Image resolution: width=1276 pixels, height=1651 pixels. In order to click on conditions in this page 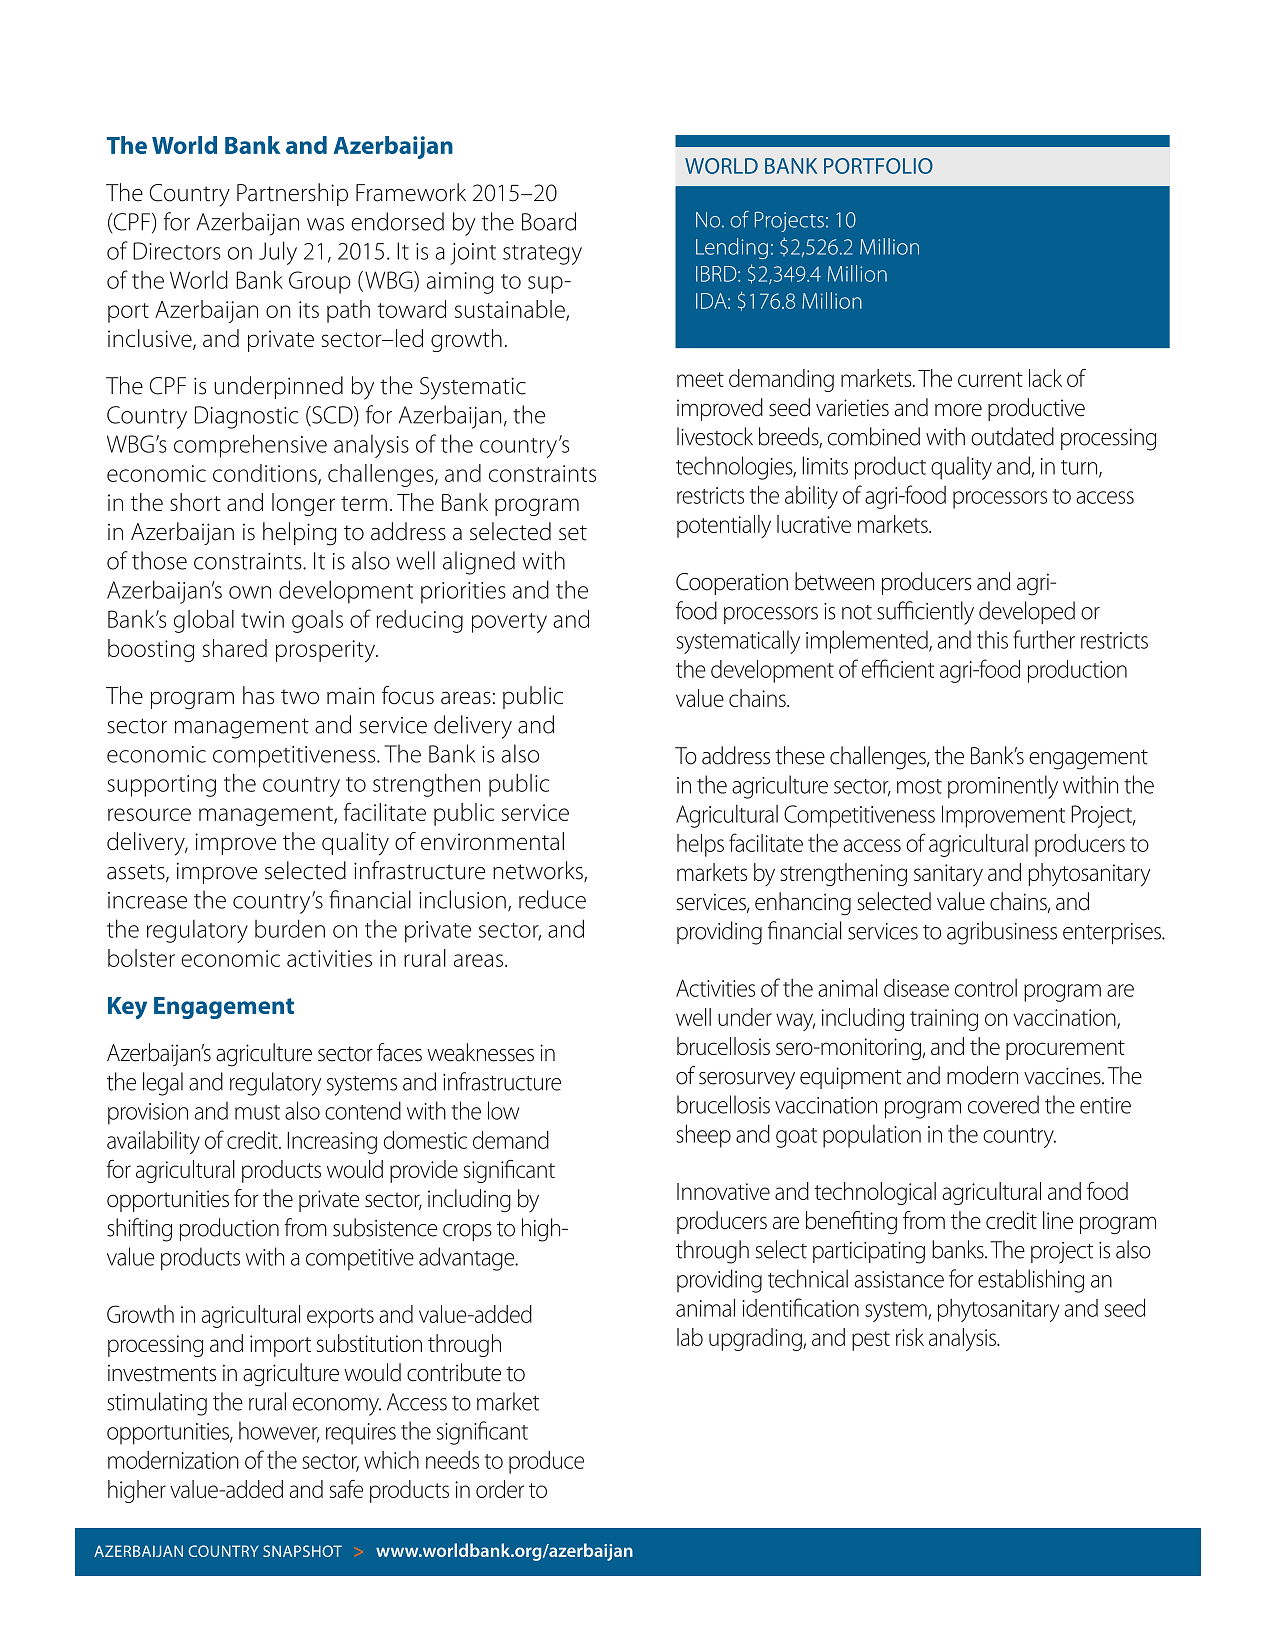, I will do `click(266, 474)`.
